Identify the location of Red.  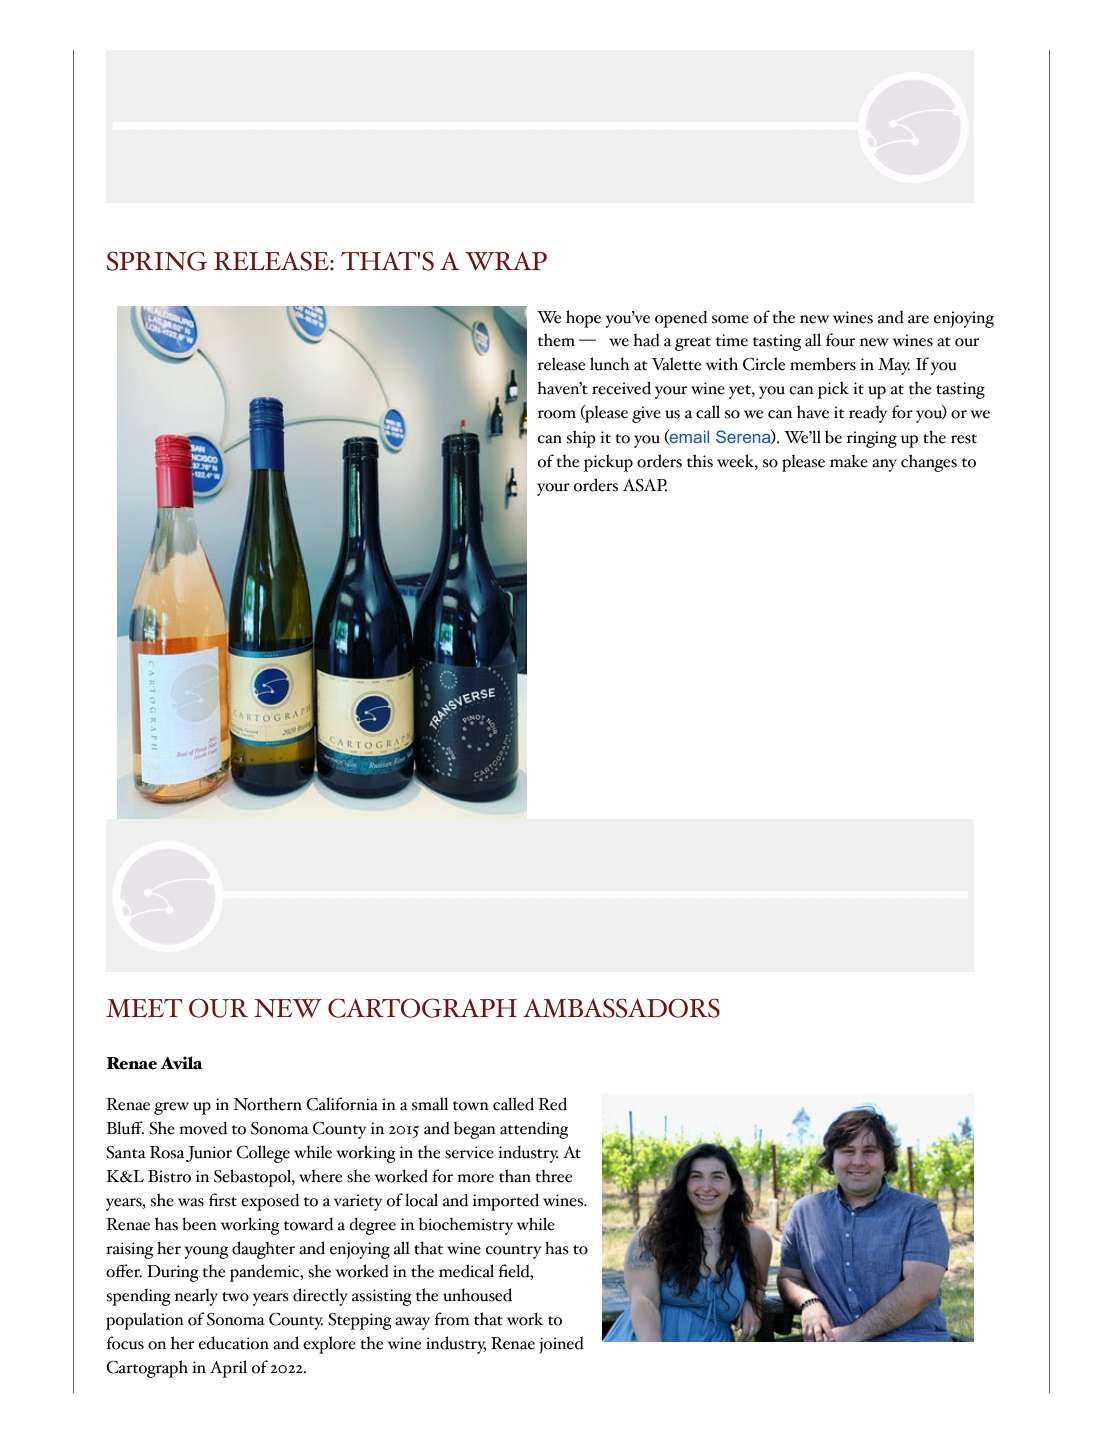
(552, 1104).
